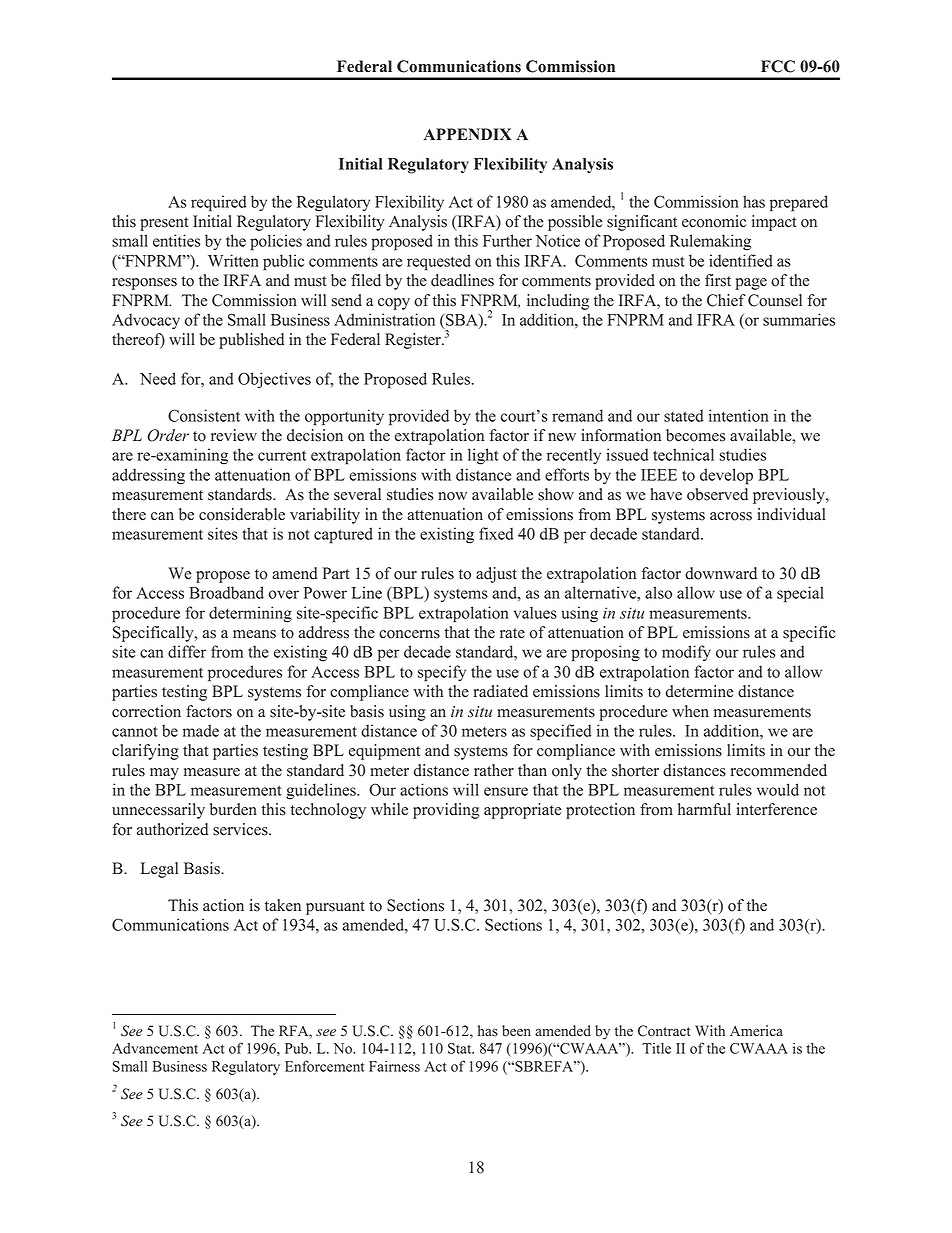 Image resolution: width=952 pixels, height=1233 pixels. What do you see at coordinates (155, 1048) in the page?
I see `Advancement` at bounding box center [155, 1048].
